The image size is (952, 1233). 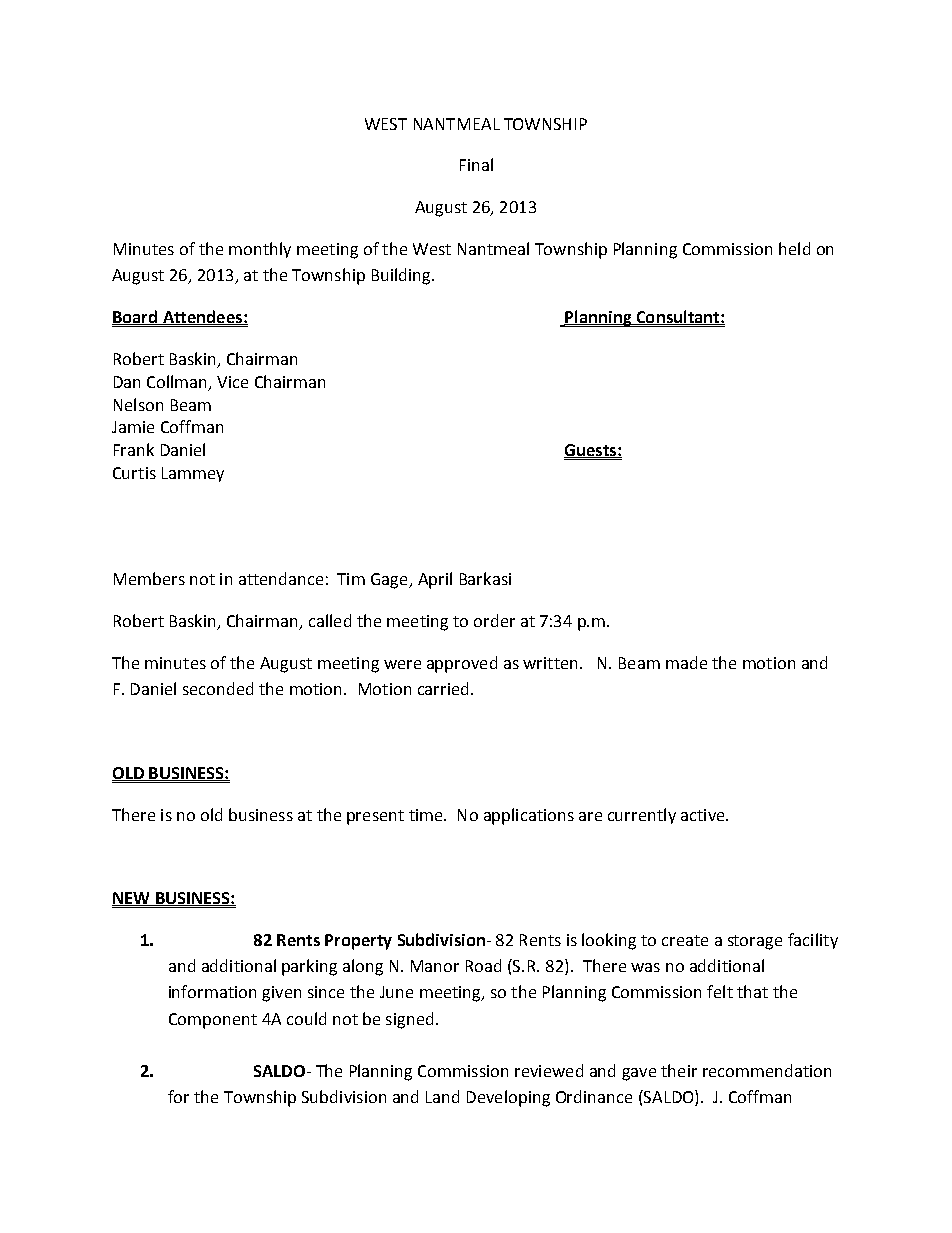 What do you see at coordinates (704, 815) in the image?
I see `active` at bounding box center [704, 815].
